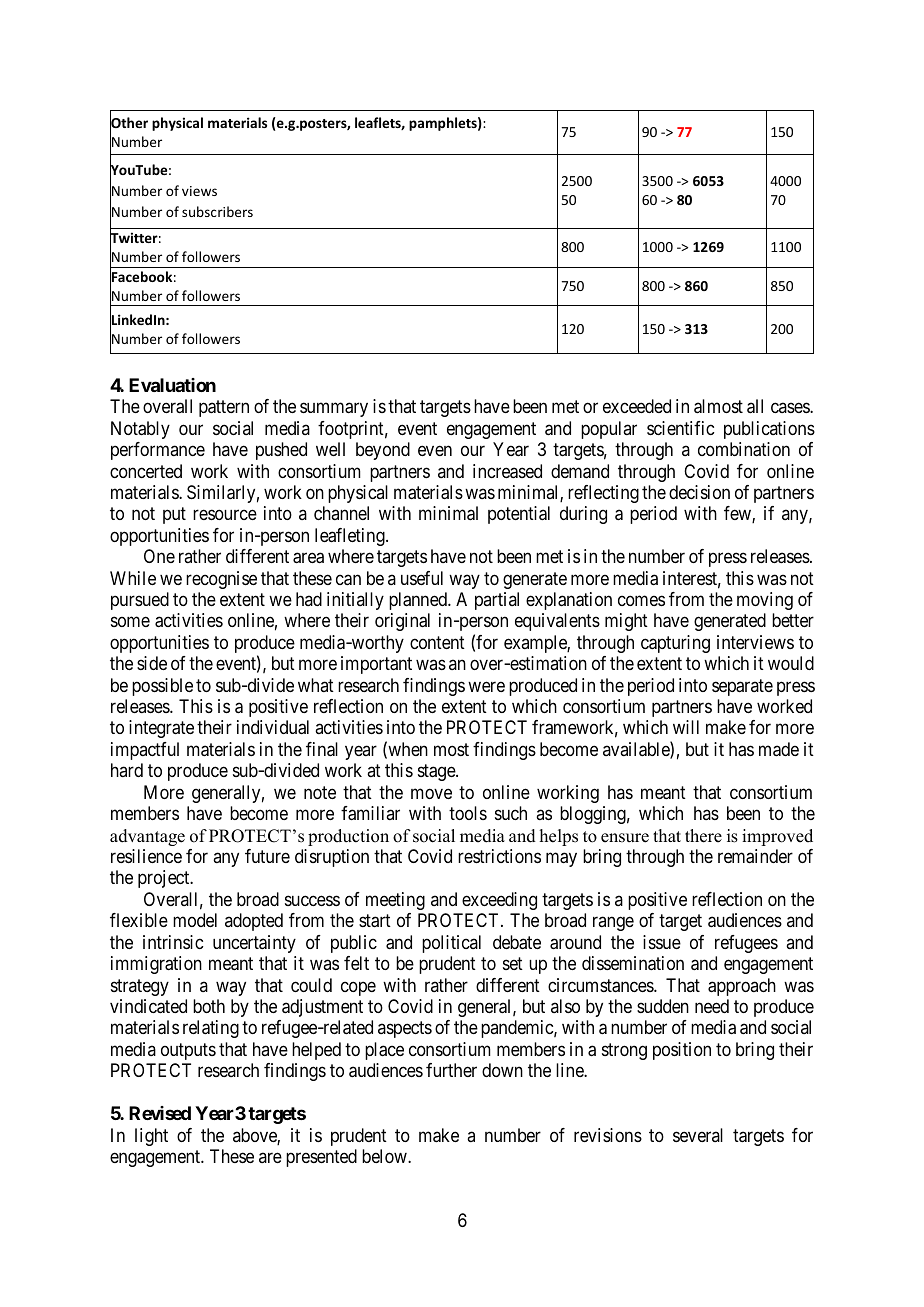 The image size is (924, 1307). I want to click on exceeded, so click(637, 406).
